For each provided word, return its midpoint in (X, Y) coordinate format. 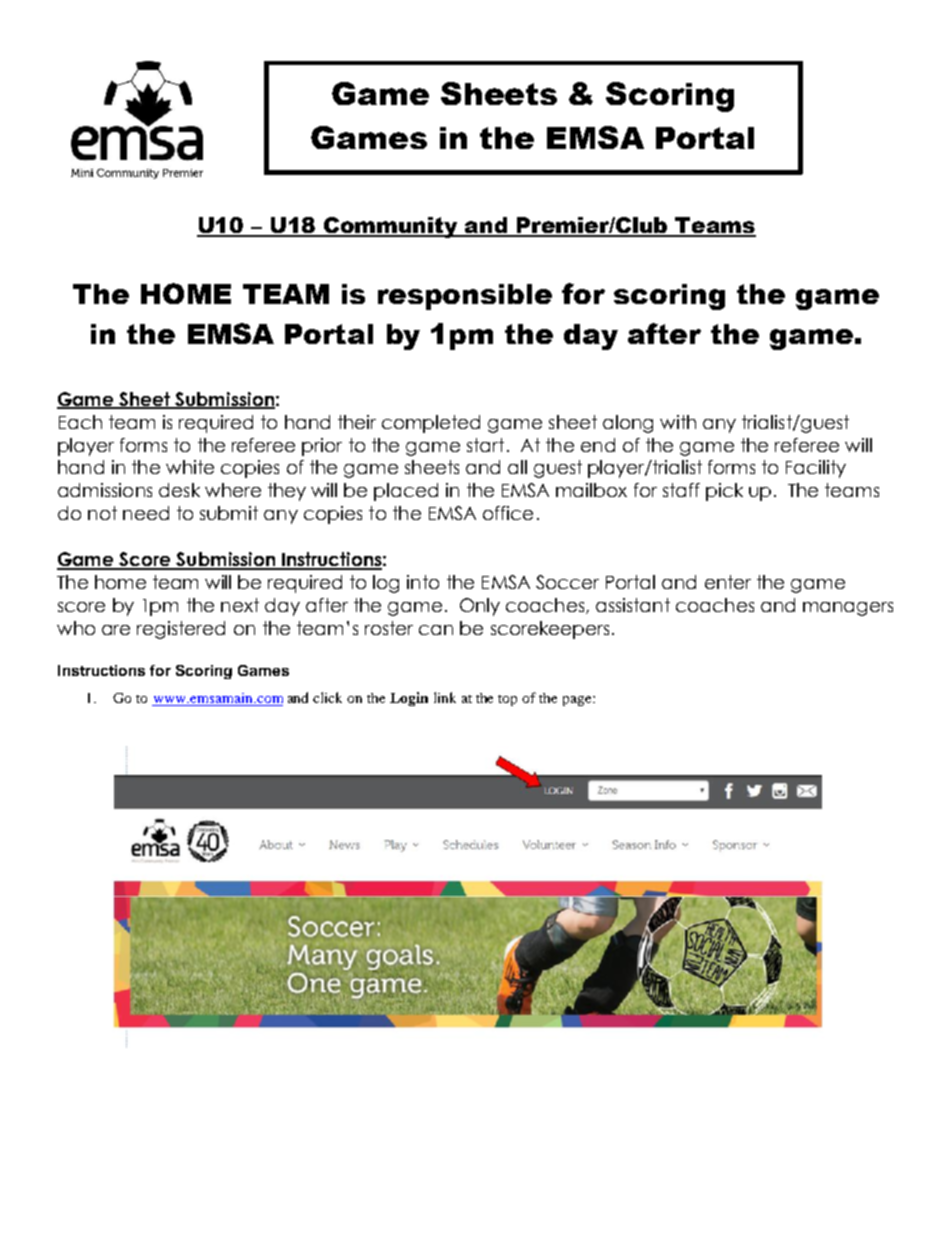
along (628, 424)
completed (431, 424)
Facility (816, 469)
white (190, 467)
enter (728, 582)
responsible (465, 297)
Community (391, 227)
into (423, 582)
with (678, 422)
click (327, 697)
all (517, 467)
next (240, 605)
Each (80, 422)
